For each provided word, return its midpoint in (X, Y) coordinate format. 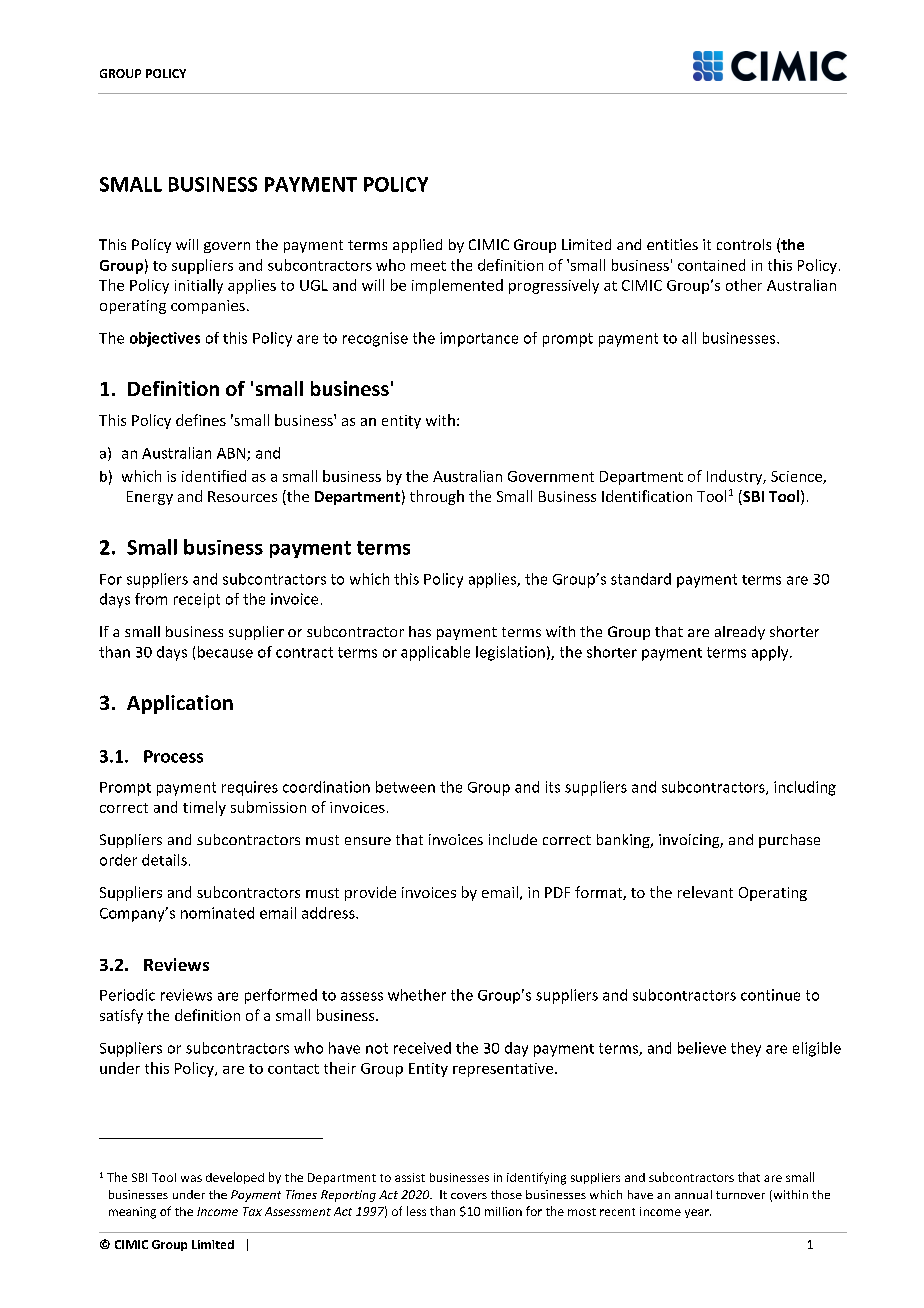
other (744, 285)
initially (199, 286)
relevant (705, 892)
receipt (197, 600)
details (164, 860)
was (191, 1178)
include (513, 839)
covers (469, 1196)
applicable (435, 653)
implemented (457, 286)
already (740, 633)
